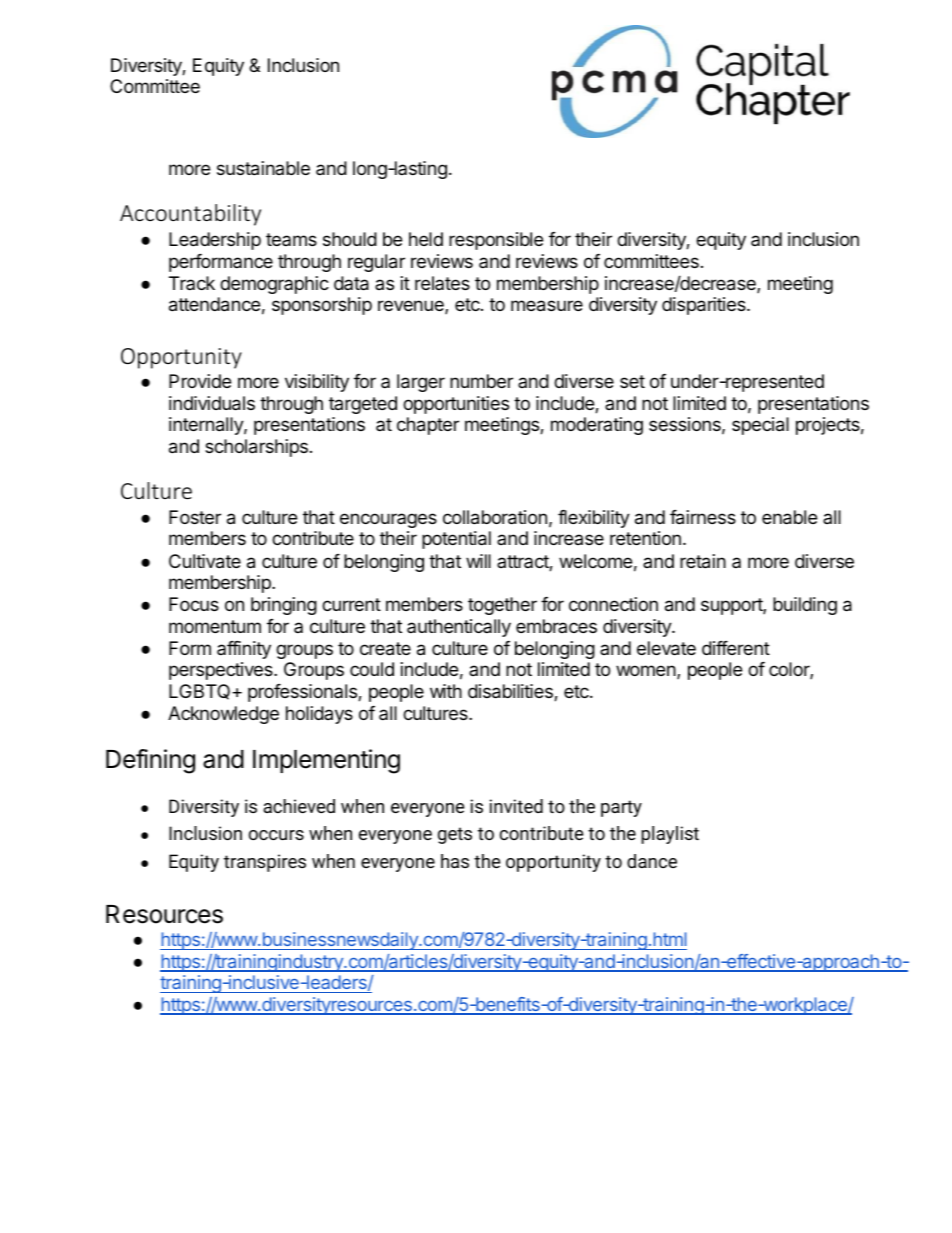 The height and width of the image is (1233, 952). Describe the element at coordinates (760, 426) in the image. I see `special` at that location.
